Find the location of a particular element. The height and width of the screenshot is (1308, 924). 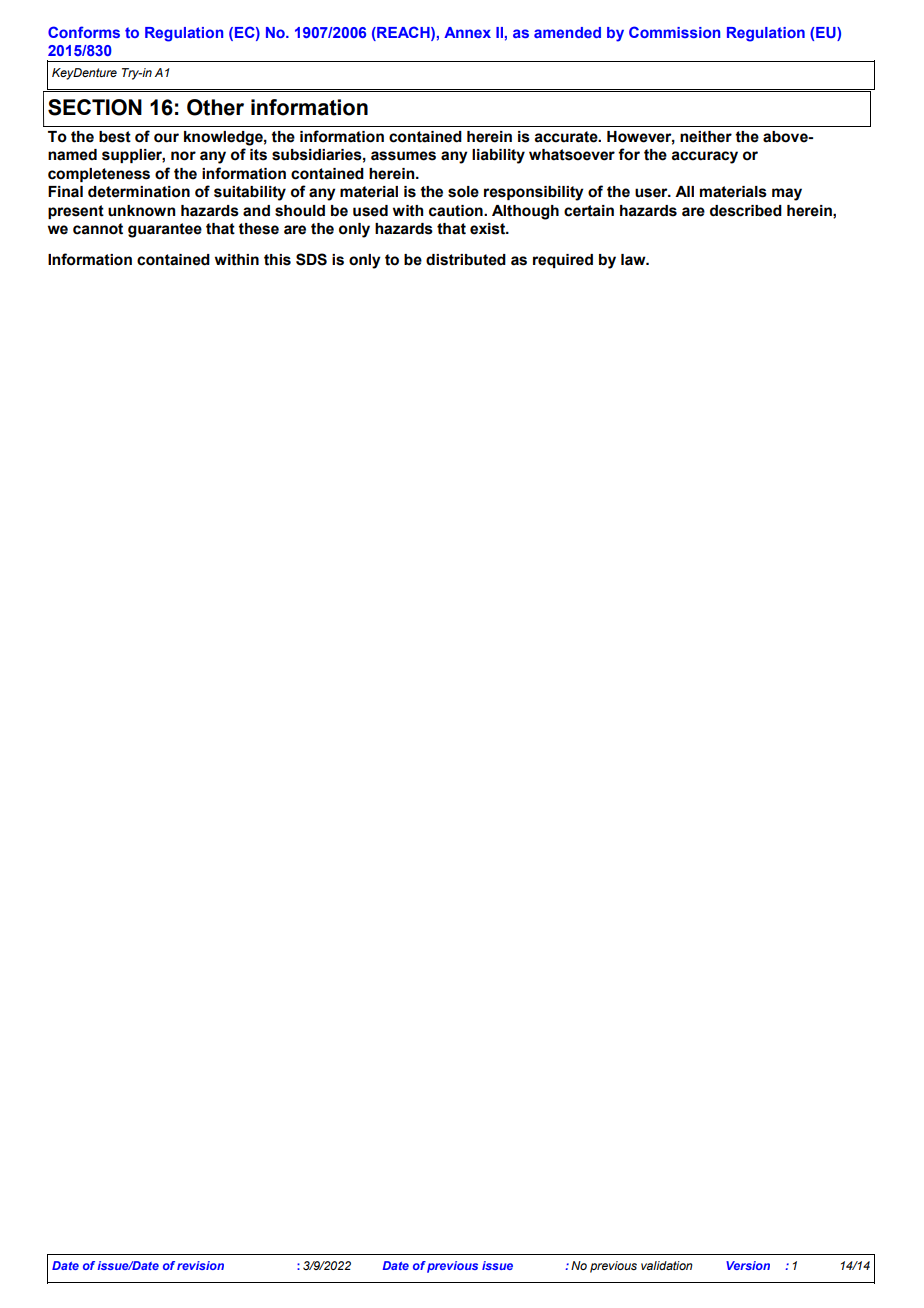

distributed is located at coordinates (466, 260).
